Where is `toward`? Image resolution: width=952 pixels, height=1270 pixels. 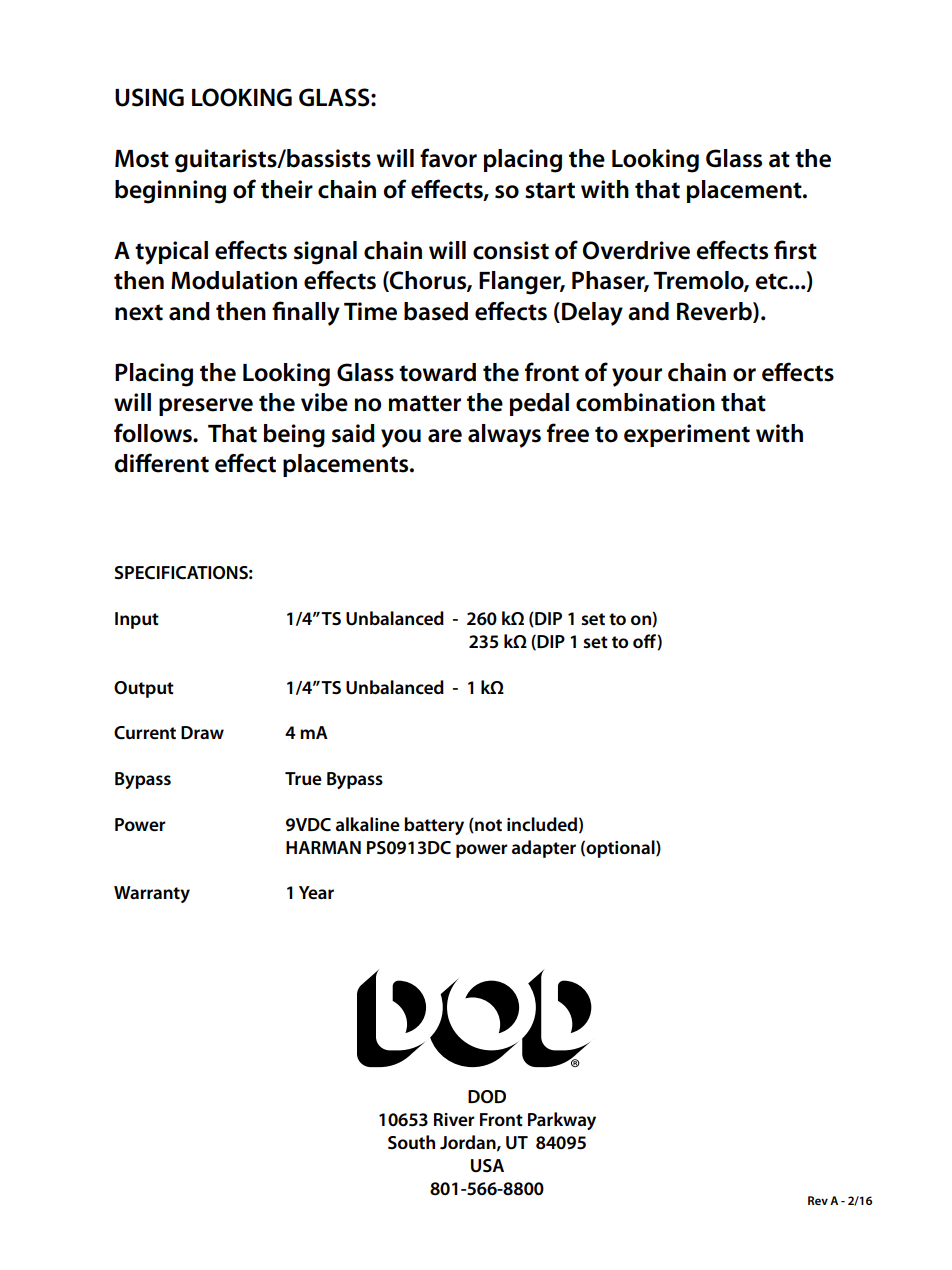
toward is located at coordinates (437, 372).
